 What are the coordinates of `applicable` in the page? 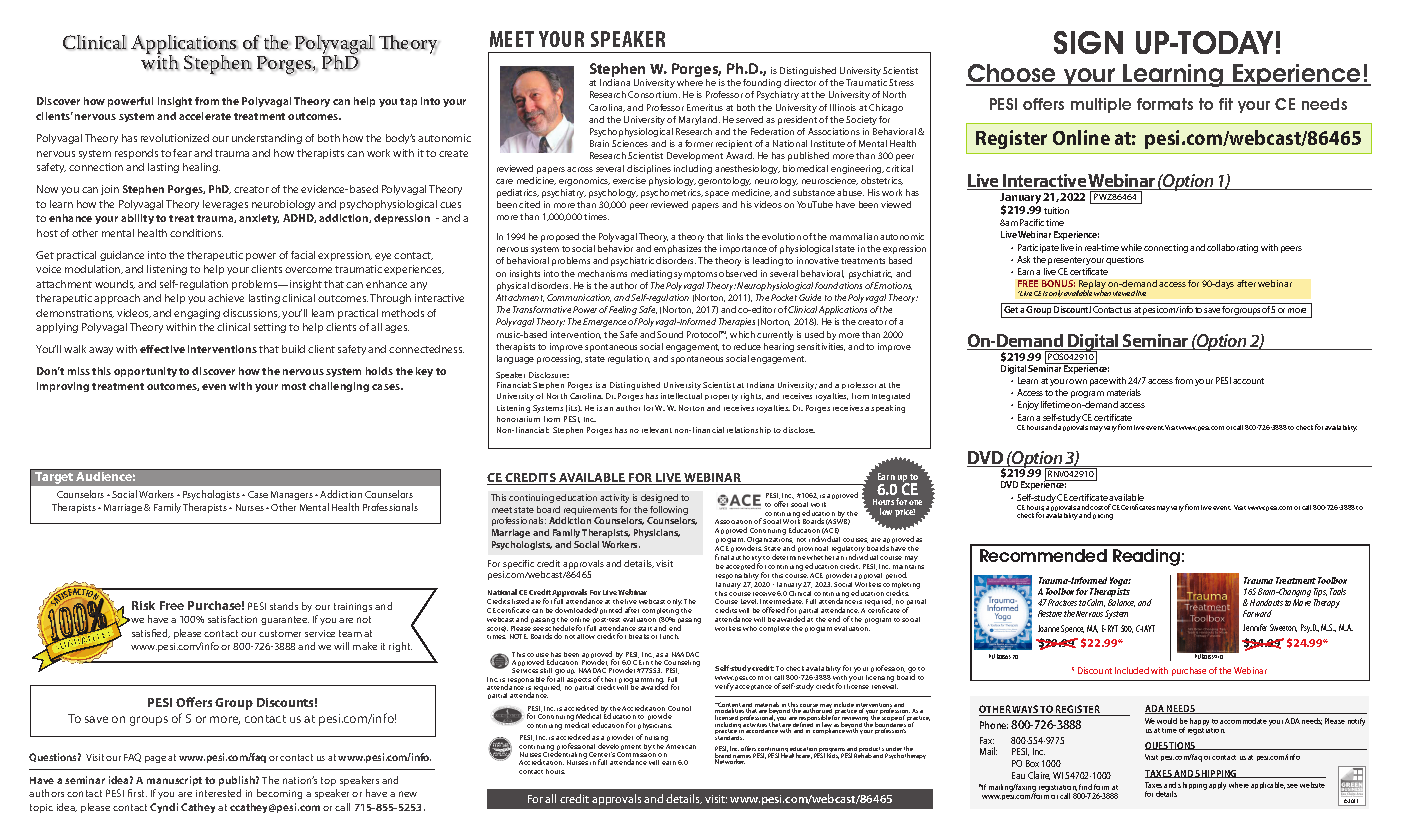 It's located at (1268, 785).
